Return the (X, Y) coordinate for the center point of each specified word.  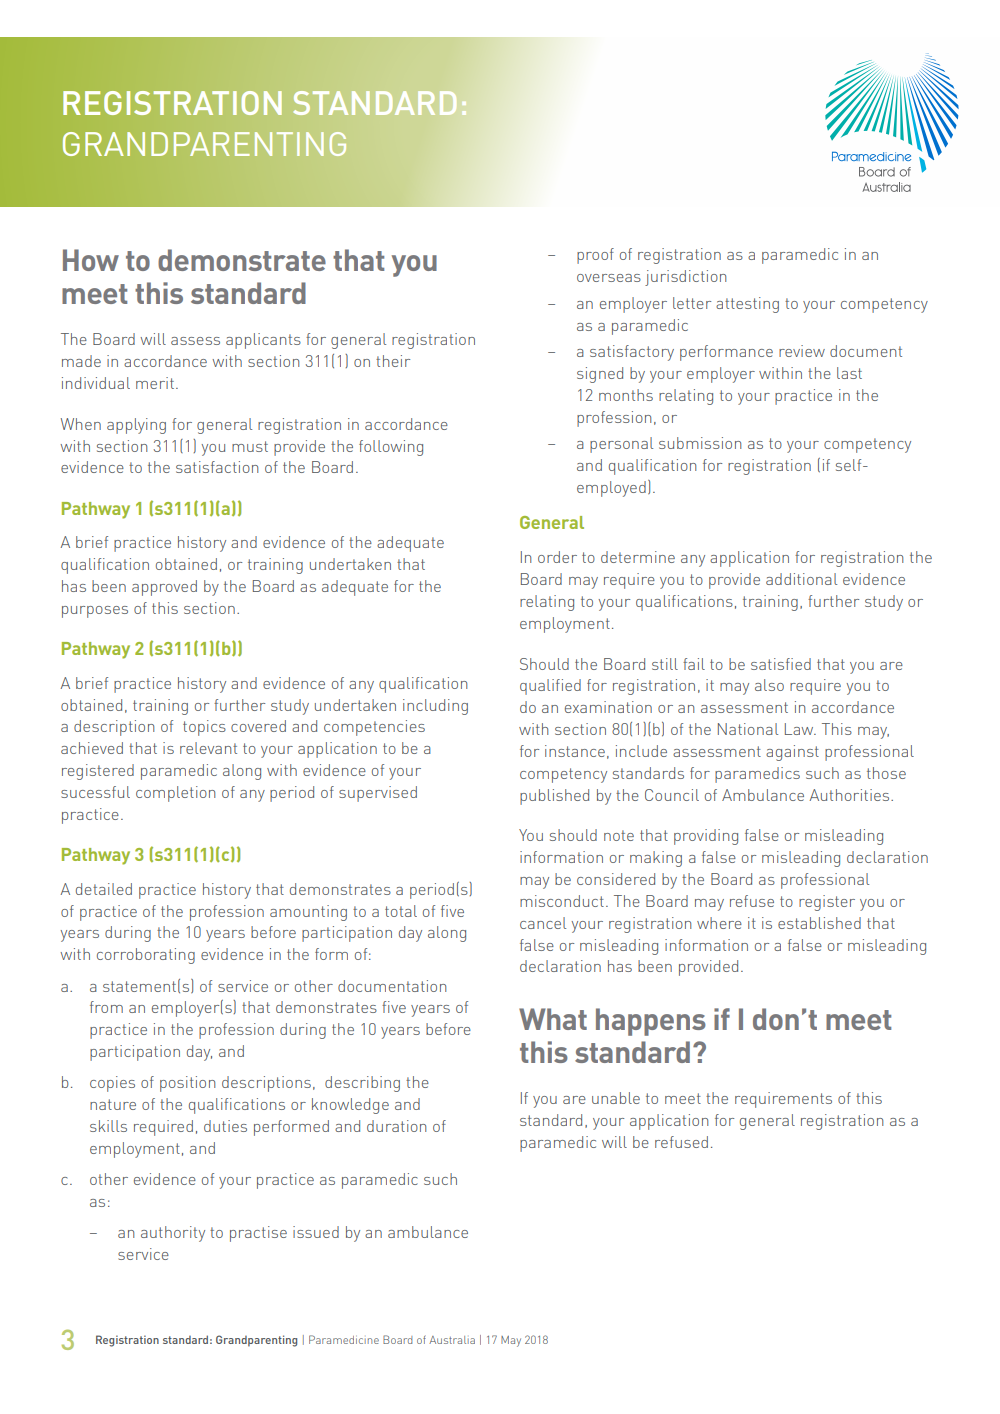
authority (173, 1234)
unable (616, 1098)
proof (595, 256)
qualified (550, 687)
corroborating (146, 956)
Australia (452, 1340)
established (819, 923)
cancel (543, 923)
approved (164, 588)
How (91, 260)
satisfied (781, 664)
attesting (747, 305)
